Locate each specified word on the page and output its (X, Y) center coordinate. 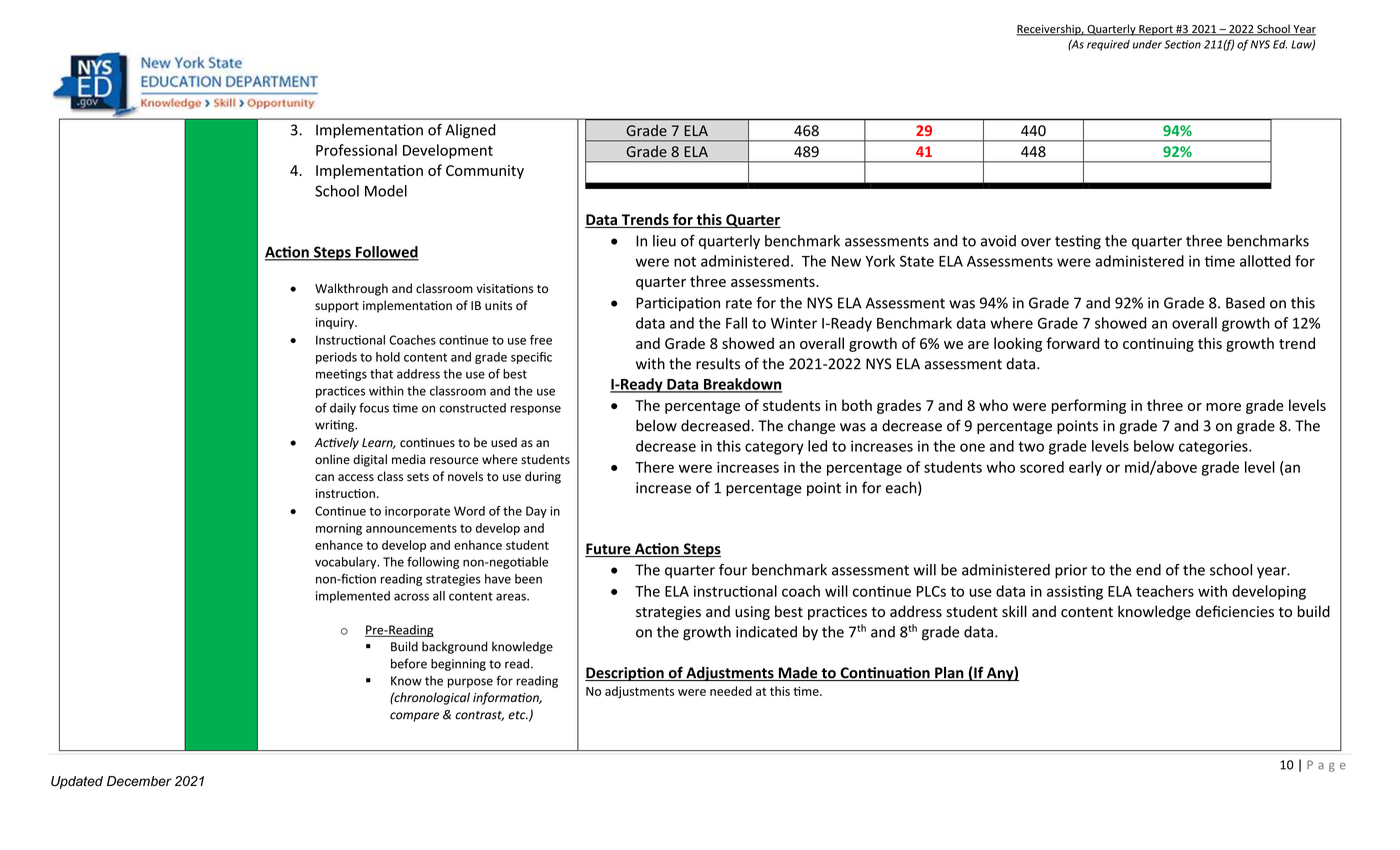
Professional (356, 150)
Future (609, 550)
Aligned (470, 131)
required (1108, 45)
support (337, 307)
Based (1245, 303)
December (139, 781)
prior (1071, 571)
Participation (678, 304)
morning (339, 529)
